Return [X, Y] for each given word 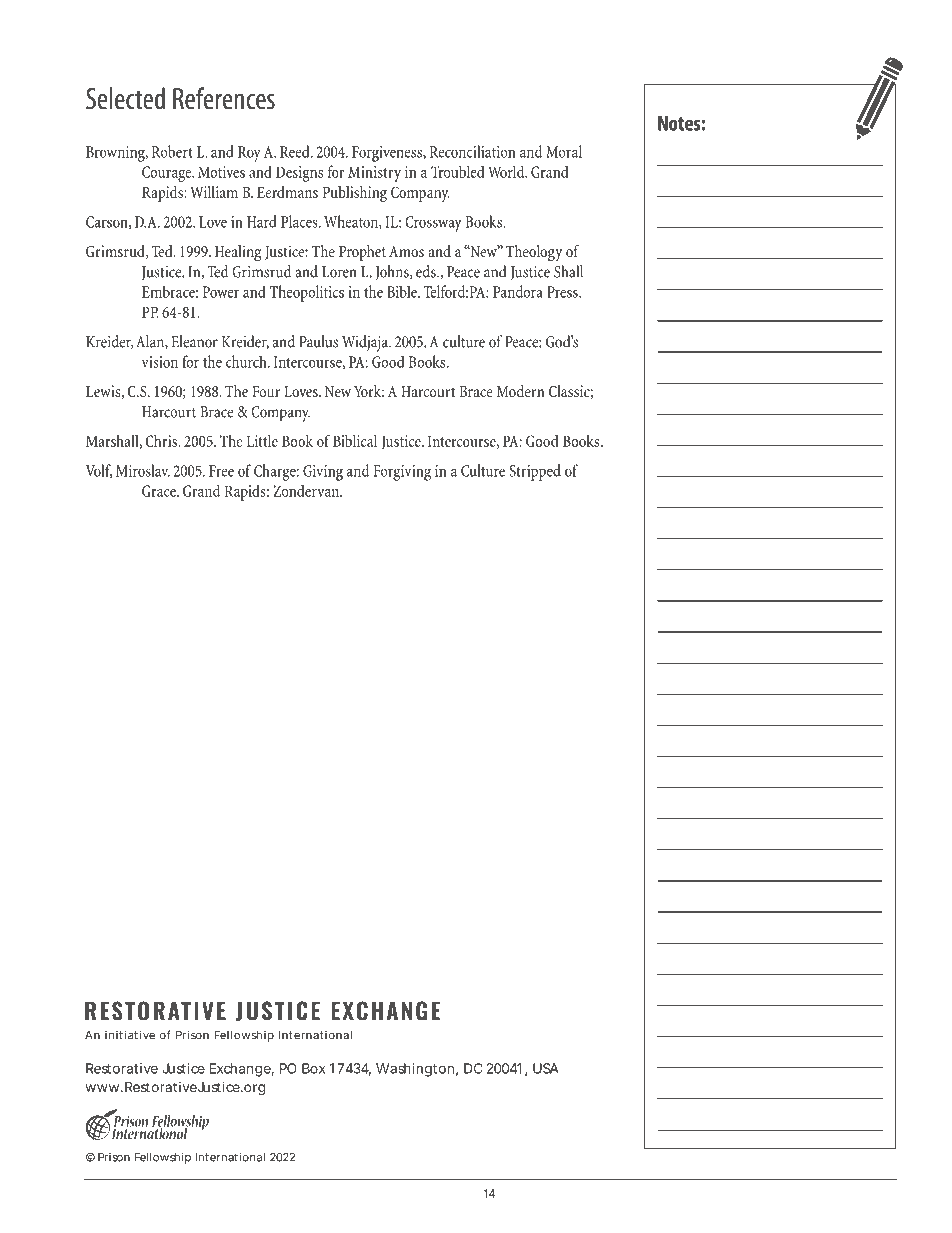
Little [262, 441]
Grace [160, 491]
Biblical [355, 441]
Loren [339, 272]
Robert [172, 151]
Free [221, 471]
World [507, 171]
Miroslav [143, 470]
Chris [162, 441]
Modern [521, 391]
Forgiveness [388, 154]
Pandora [518, 291]
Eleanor [194, 341]
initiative [130, 1035]
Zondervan [307, 491]
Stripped [535, 472]
